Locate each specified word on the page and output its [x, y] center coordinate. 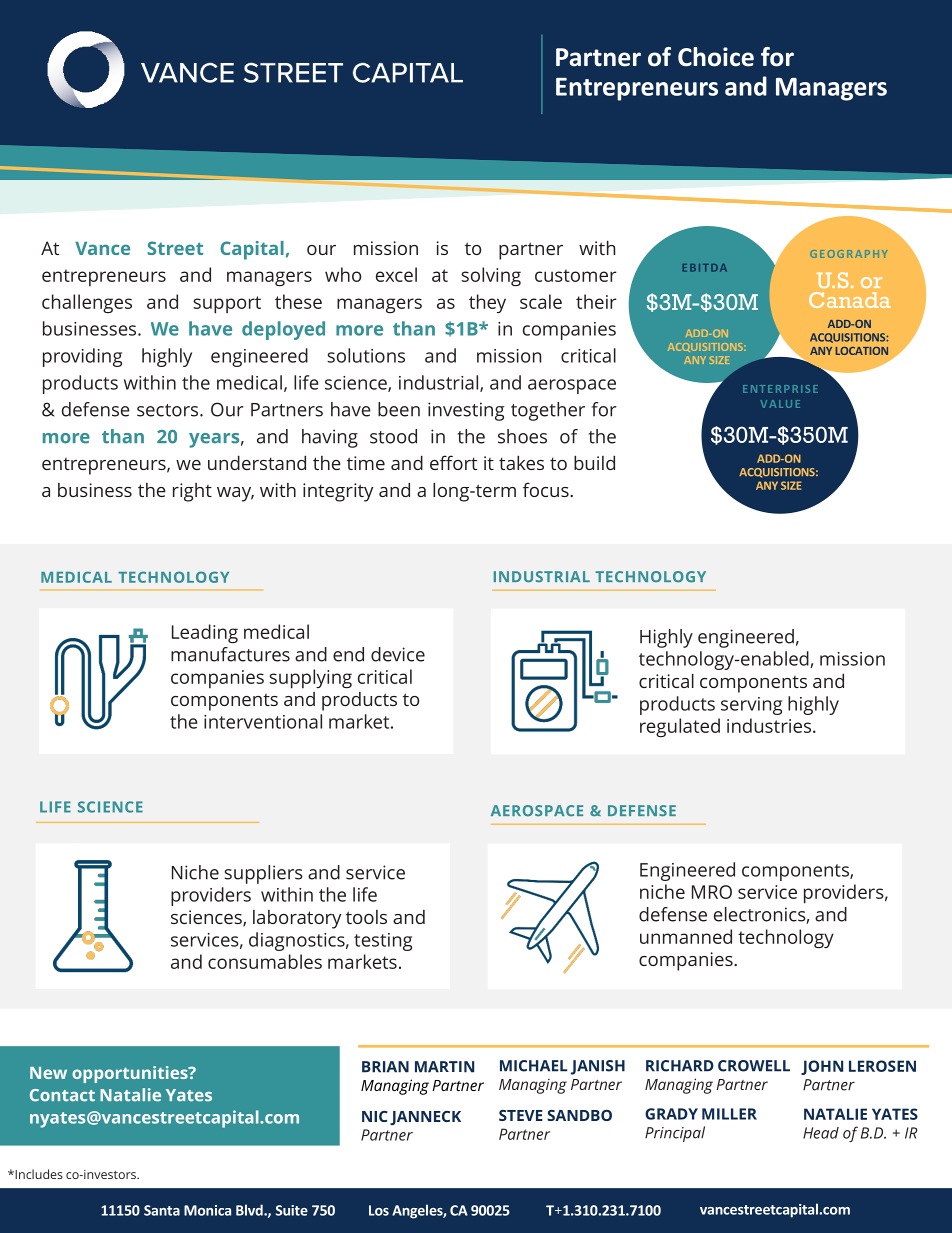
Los [379, 1210]
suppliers [263, 874]
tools [366, 917]
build [594, 462]
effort [453, 462]
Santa [162, 1210]
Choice [716, 57]
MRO [712, 892]
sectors [169, 410]
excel [396, 274]
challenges [87, 303]
